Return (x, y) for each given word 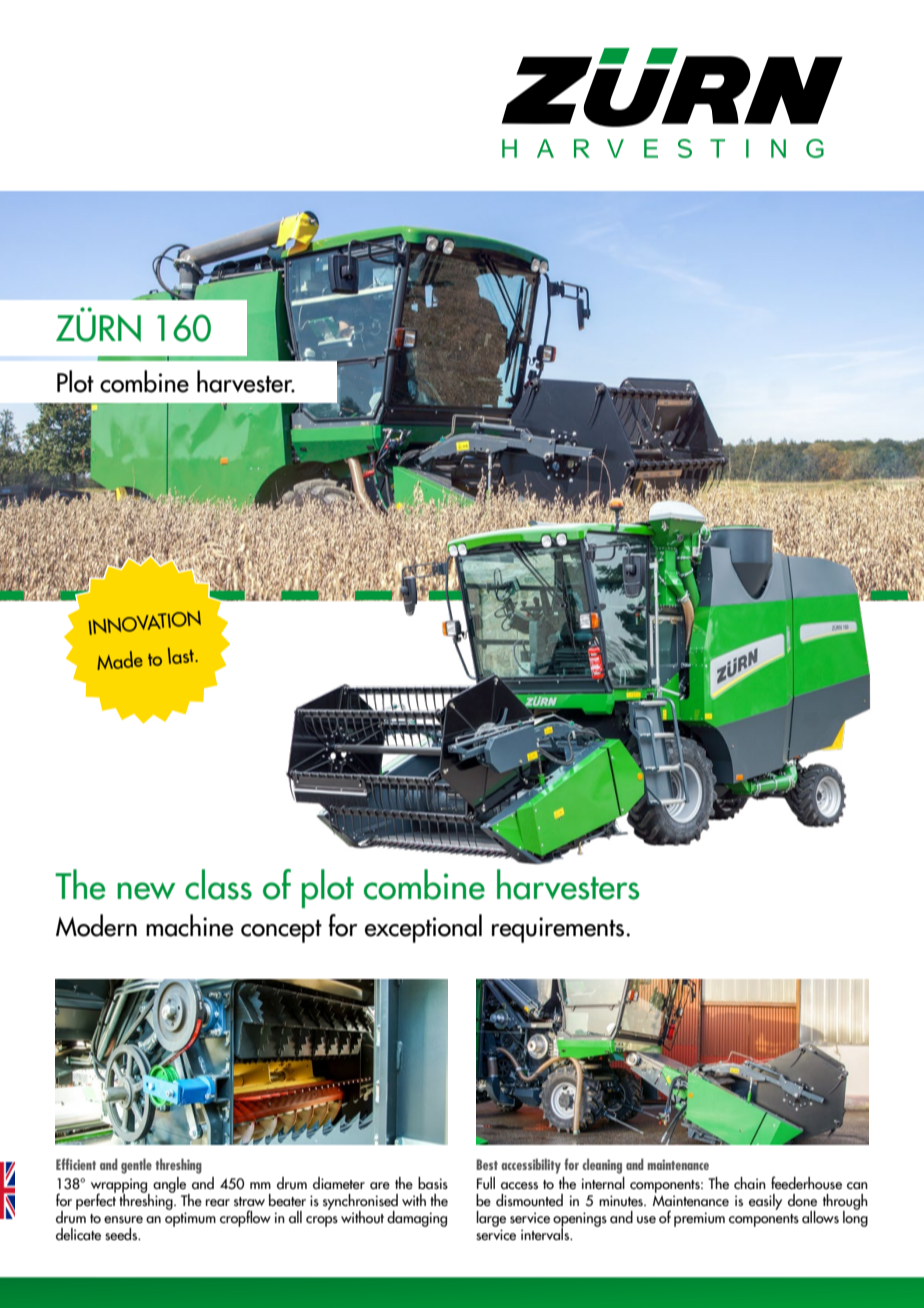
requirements (558, 930)
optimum (190, 1219)
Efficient (76, 1164)
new (146, 891)
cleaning (602, 1166)
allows (820, 1217)
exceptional (423, 928)
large (491, 1219)
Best (487, 1164)
